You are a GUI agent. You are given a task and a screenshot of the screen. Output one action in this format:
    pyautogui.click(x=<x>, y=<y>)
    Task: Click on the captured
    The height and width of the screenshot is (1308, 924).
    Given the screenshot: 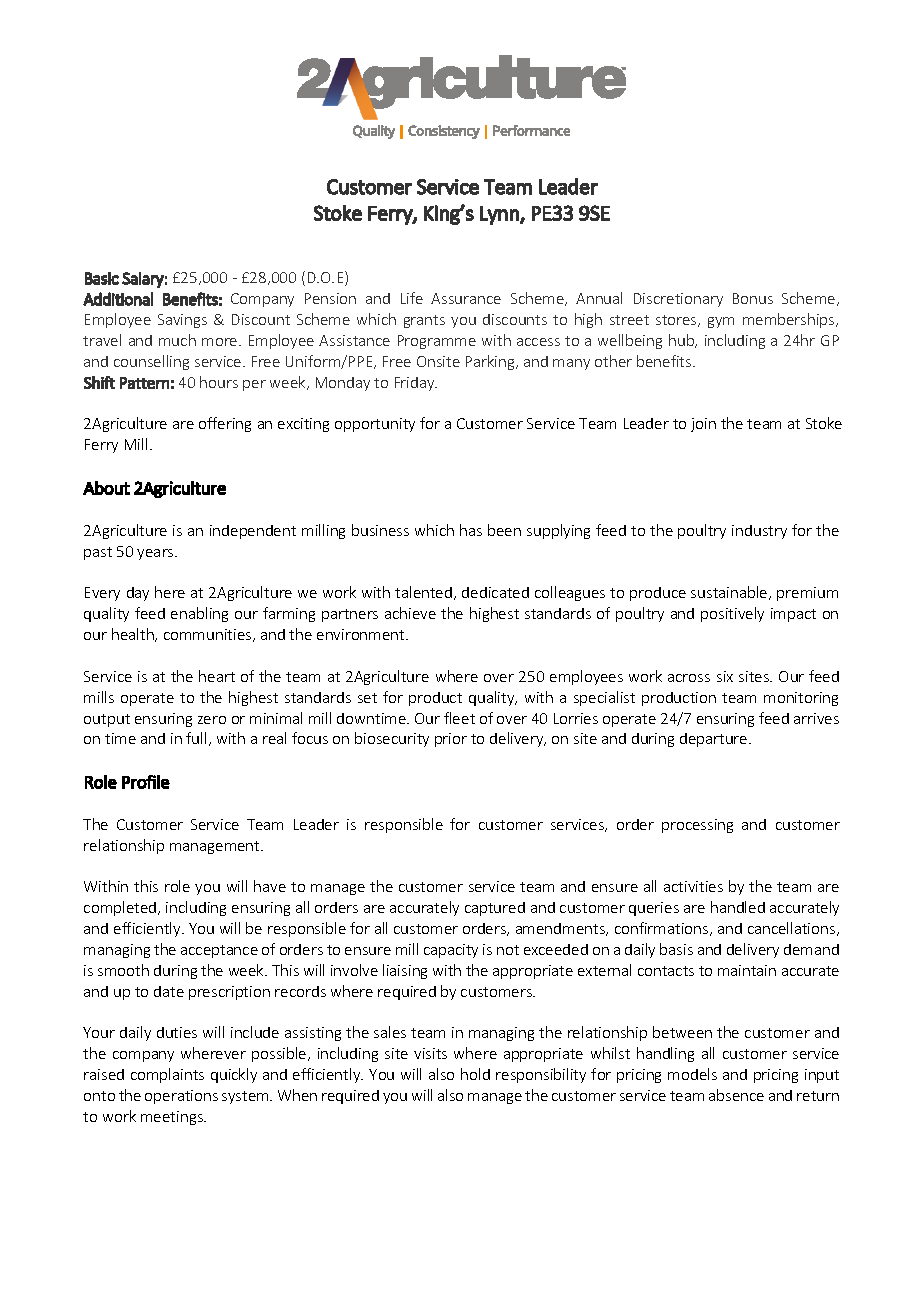 What is the action you would take?
    pyautogui.click(x=495, y=909)
